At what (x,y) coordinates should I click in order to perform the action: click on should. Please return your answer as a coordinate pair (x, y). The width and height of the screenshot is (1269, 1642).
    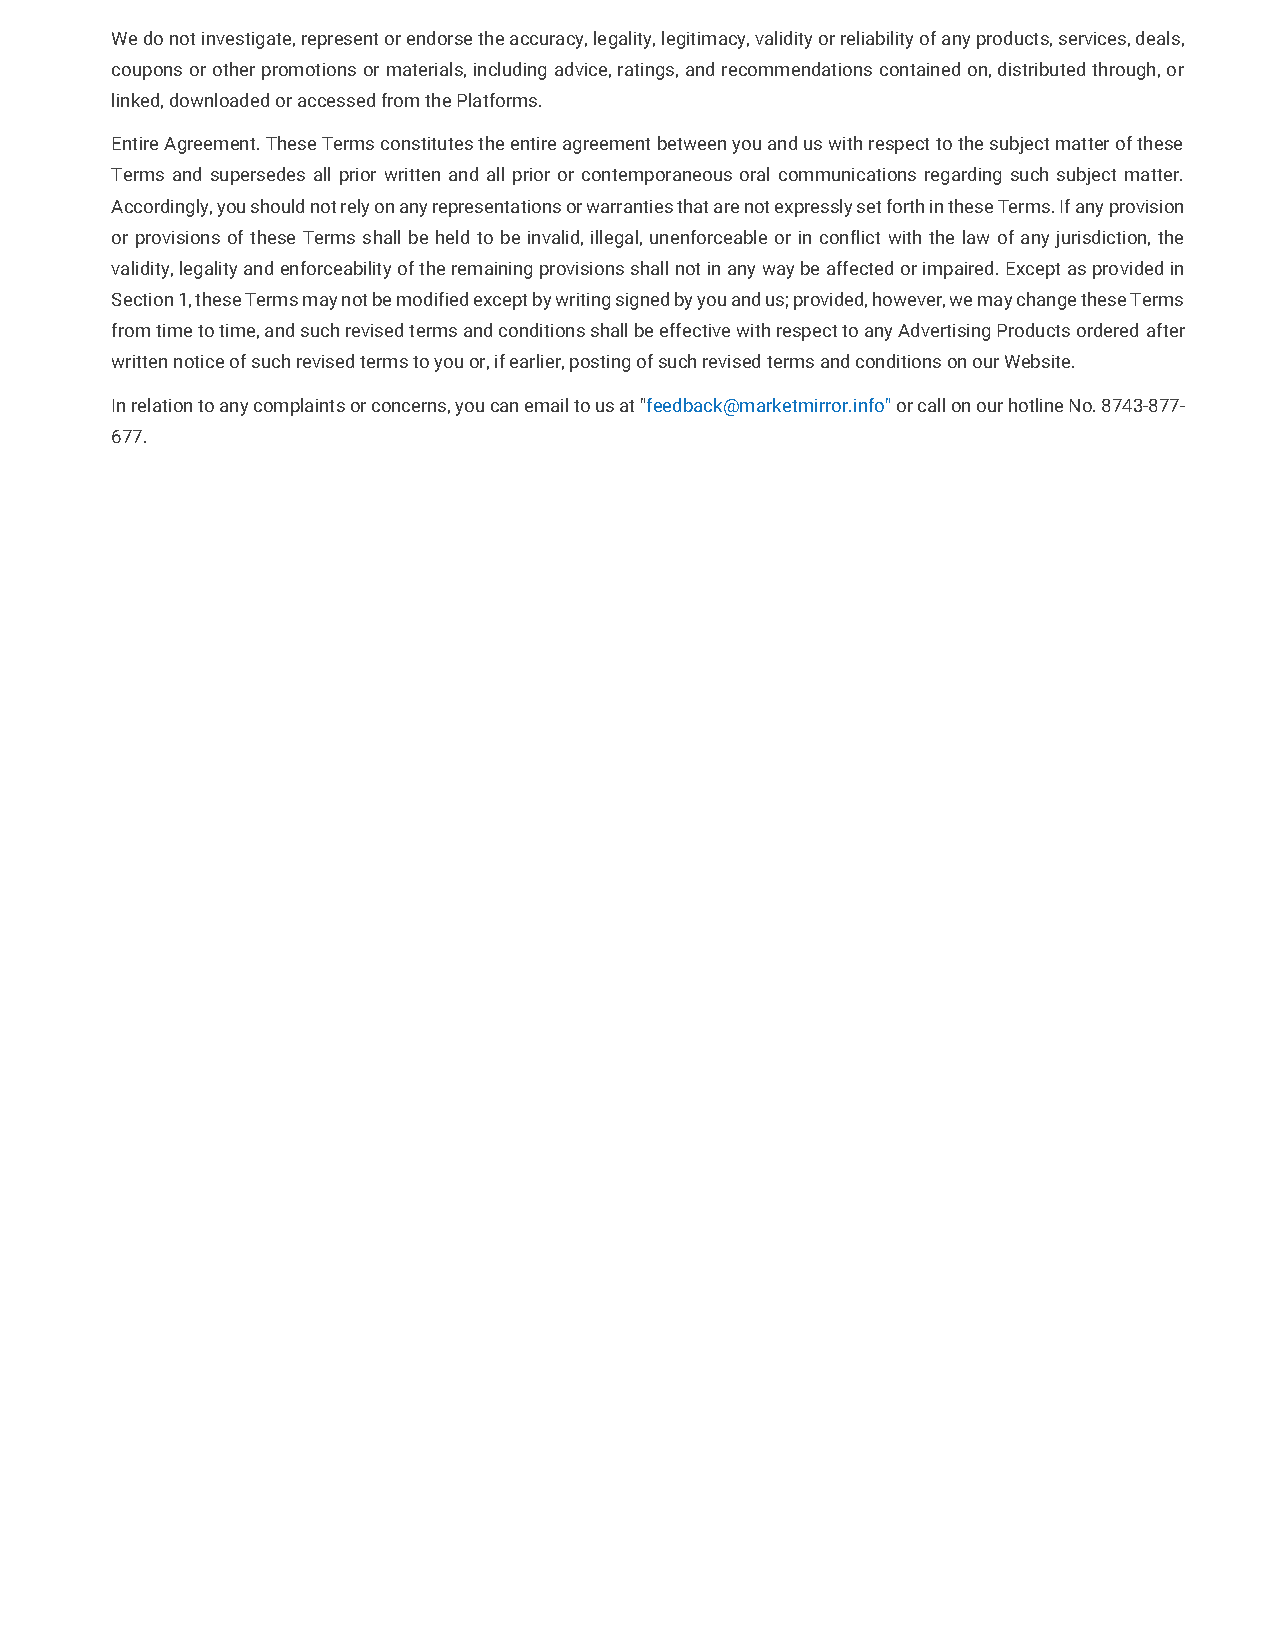
    Looking at the image, I should click on (277, 206).
